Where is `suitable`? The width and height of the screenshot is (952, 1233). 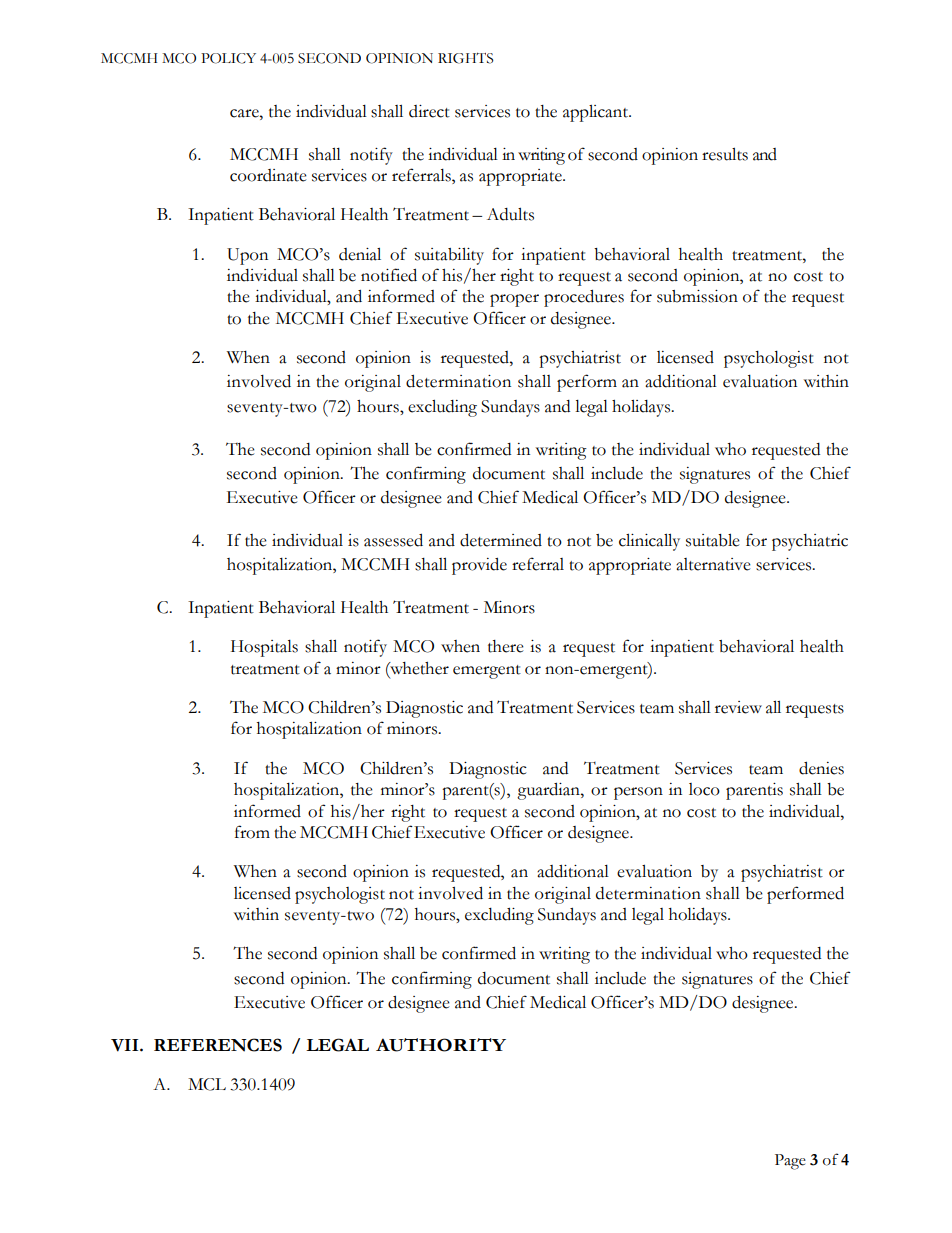
suitable is located at coordinates (713, 540).
